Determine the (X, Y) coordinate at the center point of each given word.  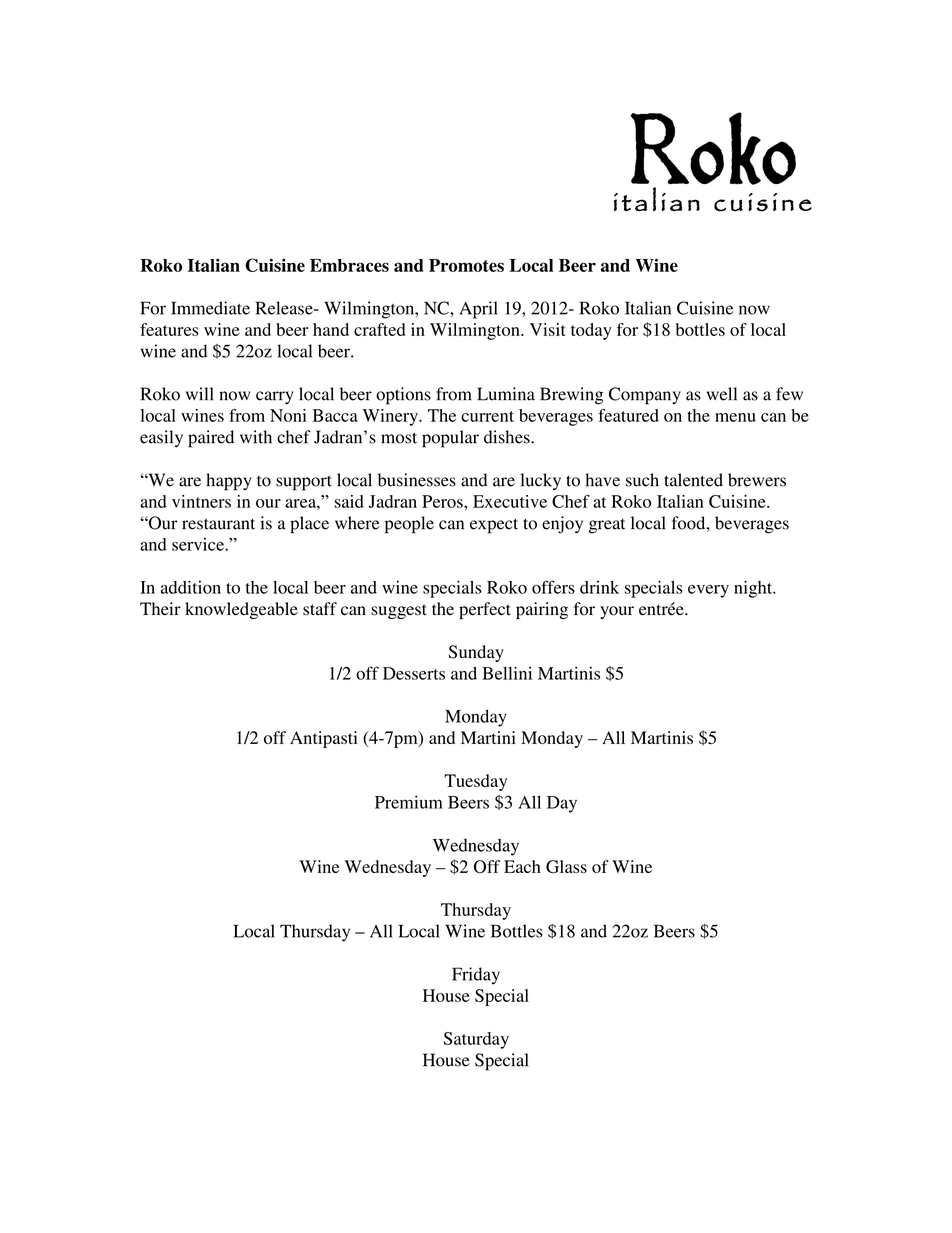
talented (693, 480)
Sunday (476, 653)
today (591, 331)
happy (229, 482)
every (708, 591)
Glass (566, 867)
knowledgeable (241, 610)
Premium (409, 802)
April (478, 310)
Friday (476, 976)
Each (522, 866)
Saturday (476, 1040)
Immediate (210, 308)
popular (450, 439)
